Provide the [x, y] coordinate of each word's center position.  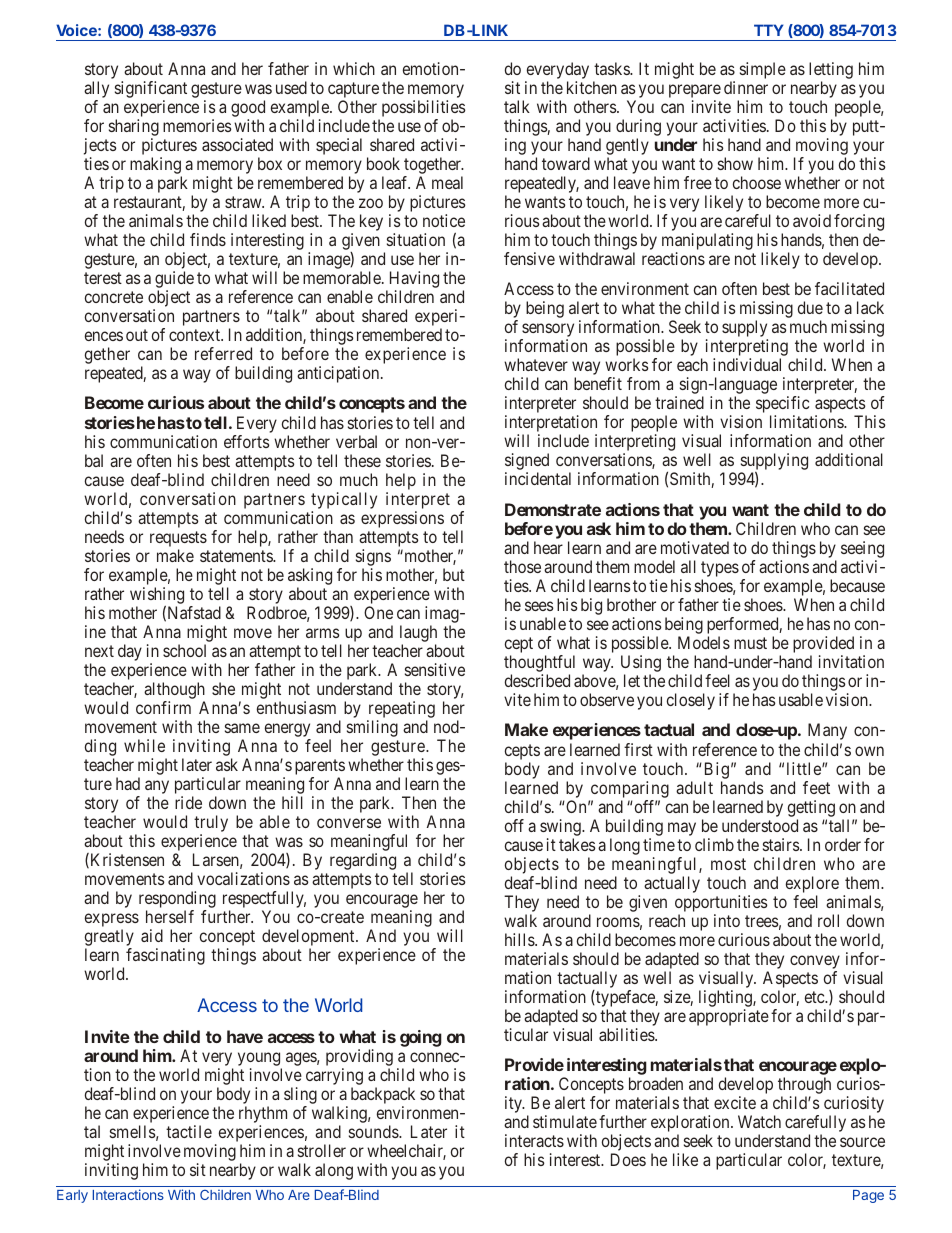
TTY [768, 30]
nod [447, 726]
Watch [759, 1121]
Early [72, 1196]
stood [780, 825]
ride [188, 802]
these [362, 460]
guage [756, 388]
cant [173, 88]
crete [126, 297]
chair [427, 1152]
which [354, 68]
